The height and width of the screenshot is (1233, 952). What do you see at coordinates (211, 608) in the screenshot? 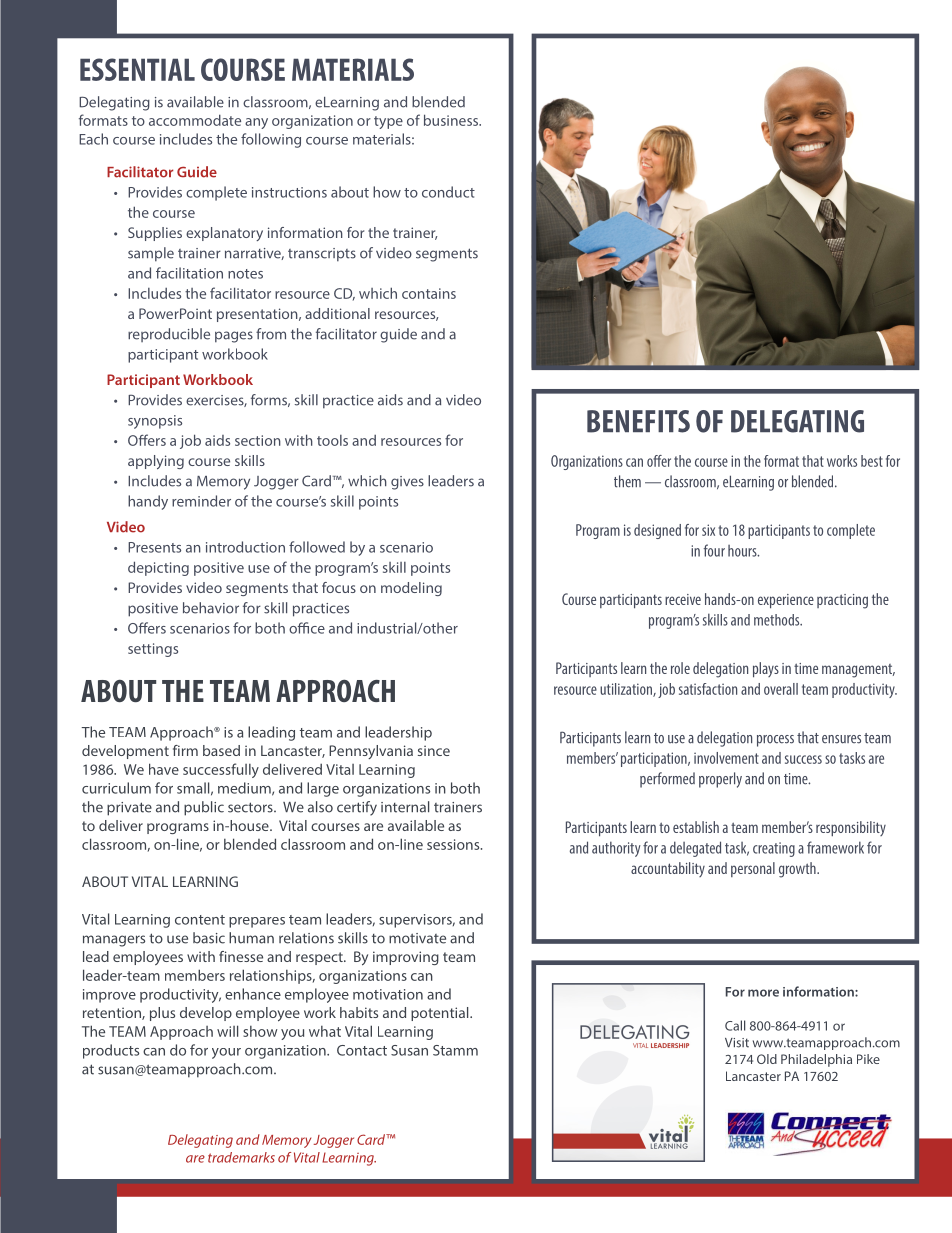
I see `behavior` at bounding box center [211, 608].
